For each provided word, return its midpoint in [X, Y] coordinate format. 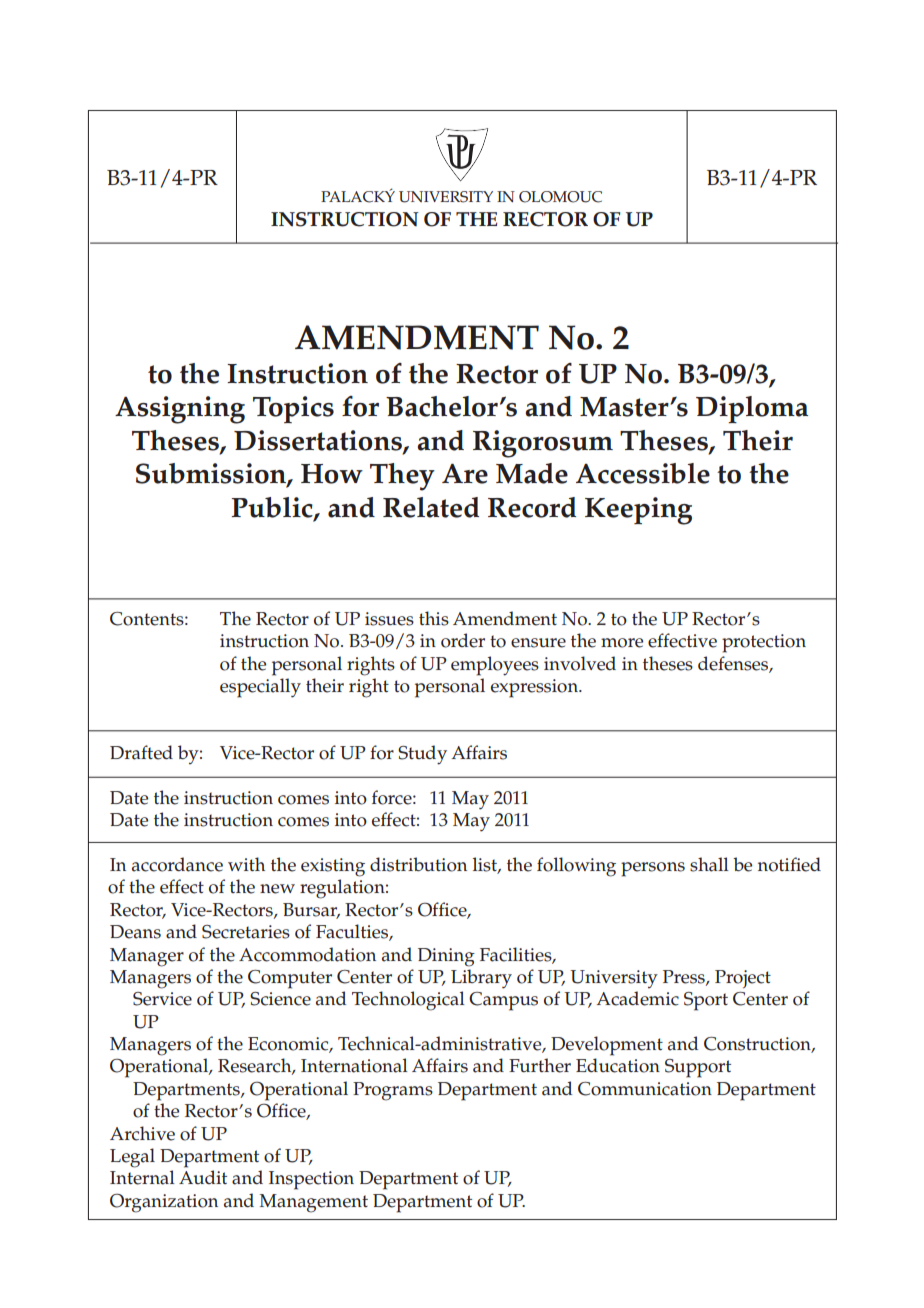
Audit [203, 1177]
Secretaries [246, 932]
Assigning [180, 410]
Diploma [752, 409]
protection [764, 643]
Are [465, 474]
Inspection [311, 1180]
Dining [446, 957]
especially [260, 688]
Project [743, 979]
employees [495, 666]
